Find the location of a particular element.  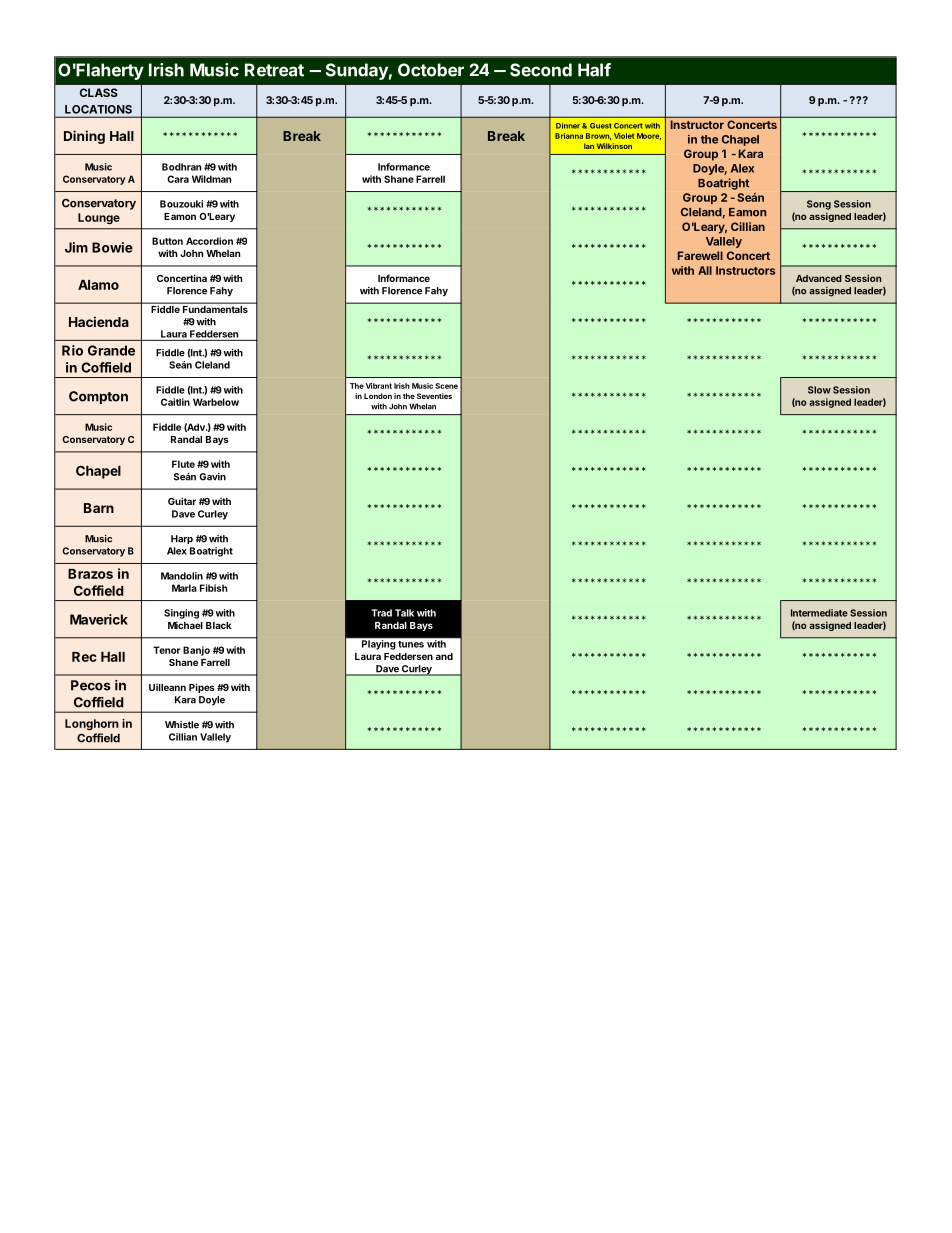

Pipes is located at coordinates (202, 688).
